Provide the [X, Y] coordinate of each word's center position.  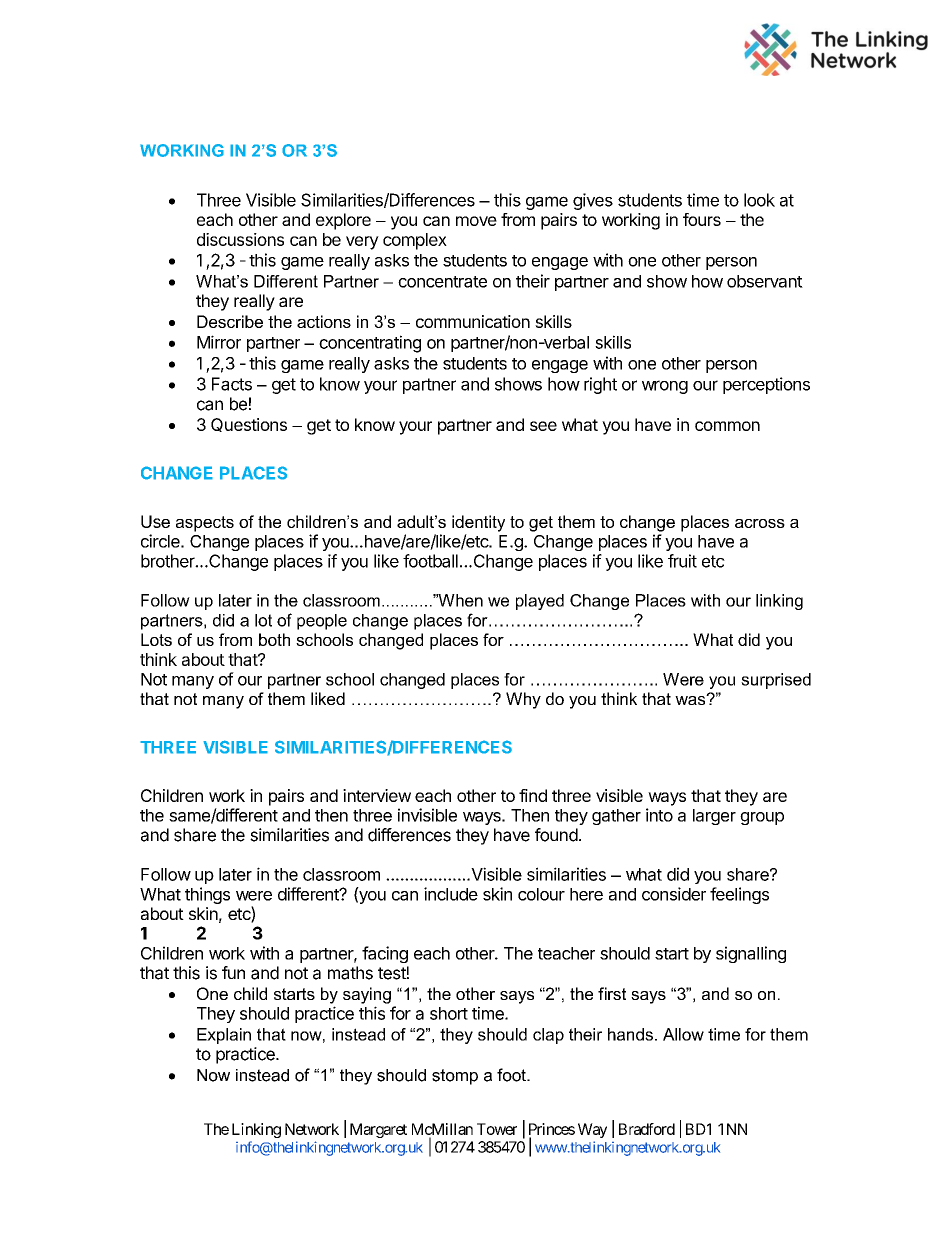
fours [702, 219]
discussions [240, 239]
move [476, 221]
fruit [682, 561]
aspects [205, 524]
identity [478, 523]
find [533, 795]
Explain [224, 1036]
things [207, 895]
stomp [455, 1077]
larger [714, 817]
